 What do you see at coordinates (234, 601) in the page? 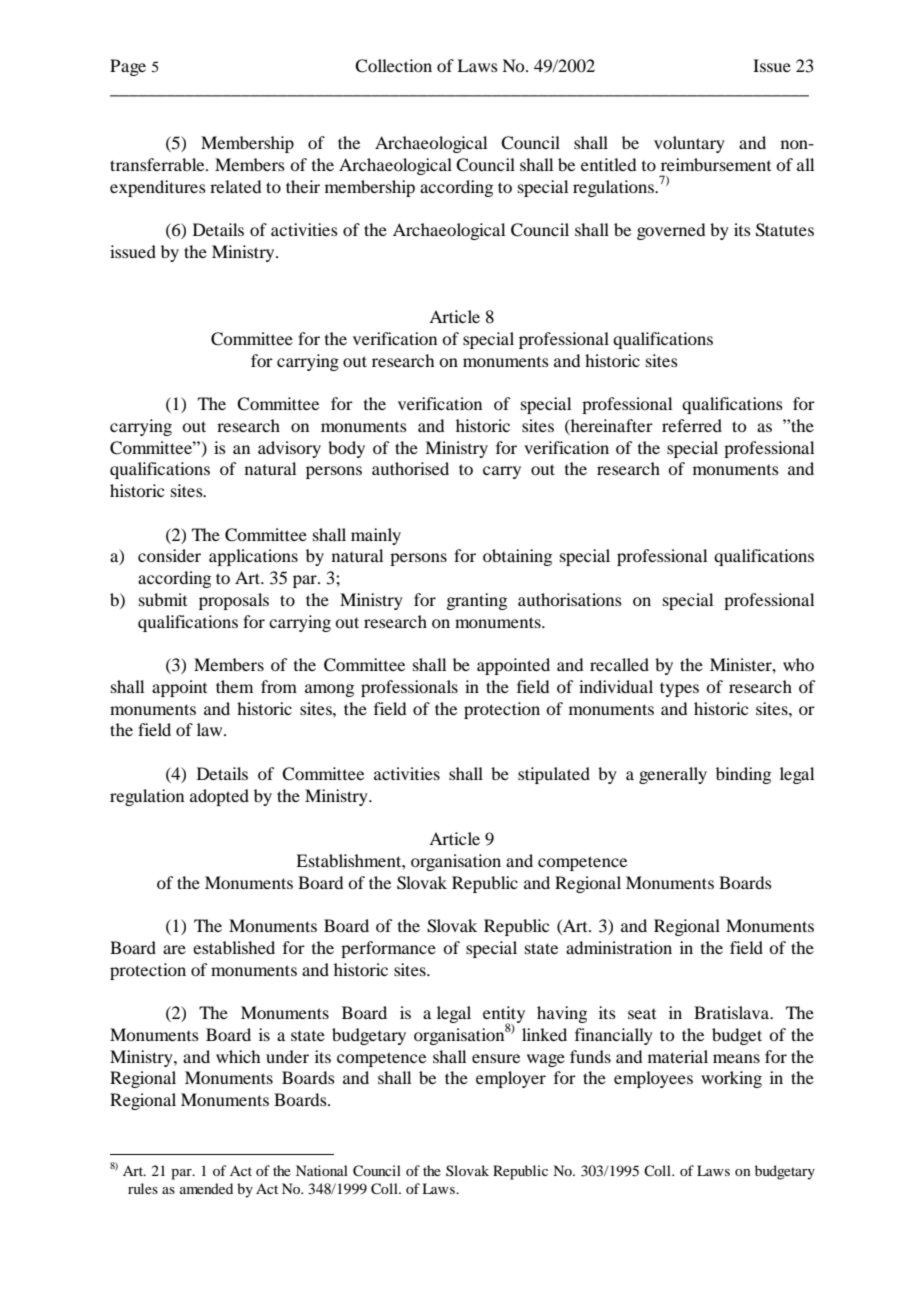
I see `proposals` at bounding box center [234, 601].
